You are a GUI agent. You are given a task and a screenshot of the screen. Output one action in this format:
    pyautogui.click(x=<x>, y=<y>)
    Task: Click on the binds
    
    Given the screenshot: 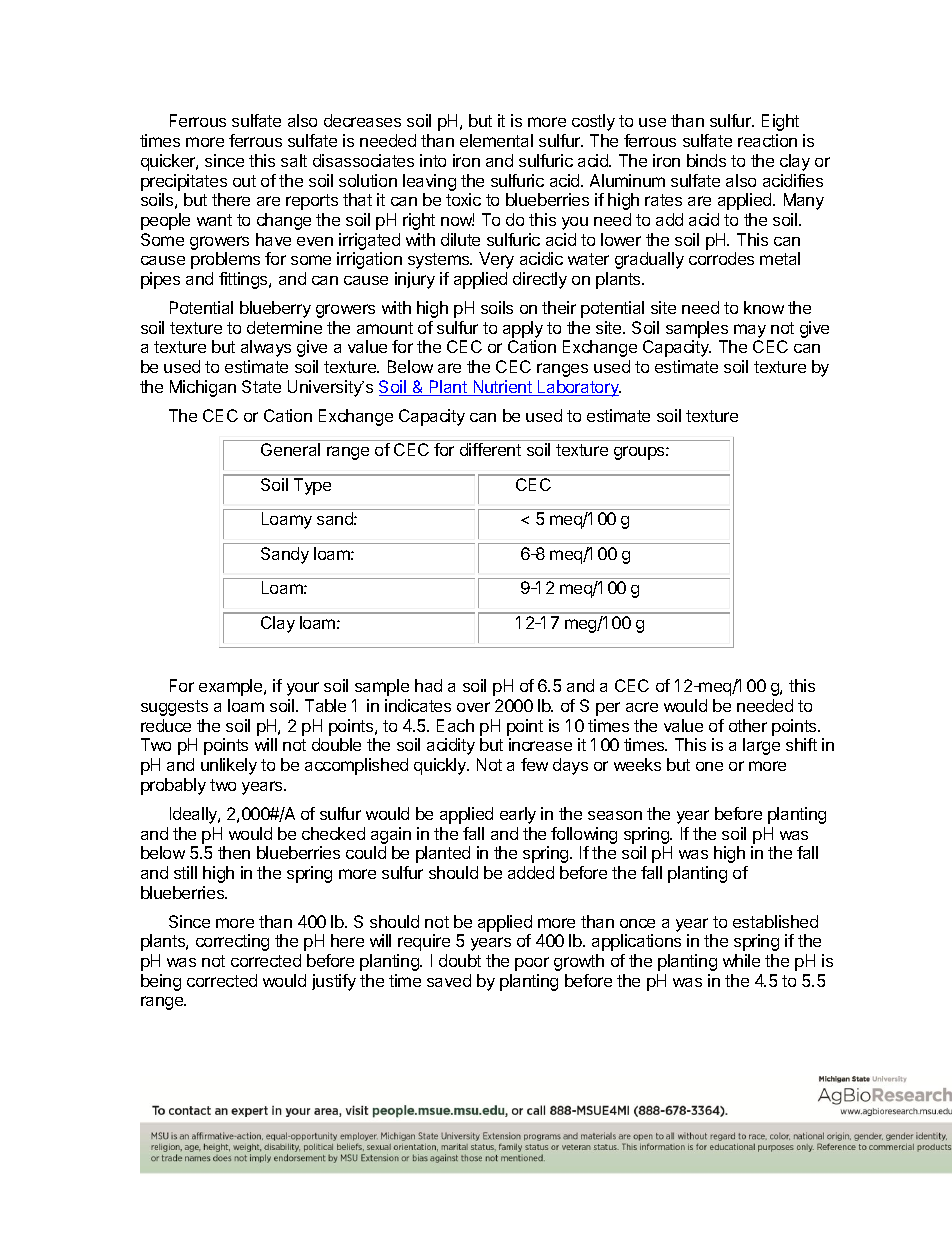 What is the action you would take?
    pyautogui.click(x=706, y=160)
